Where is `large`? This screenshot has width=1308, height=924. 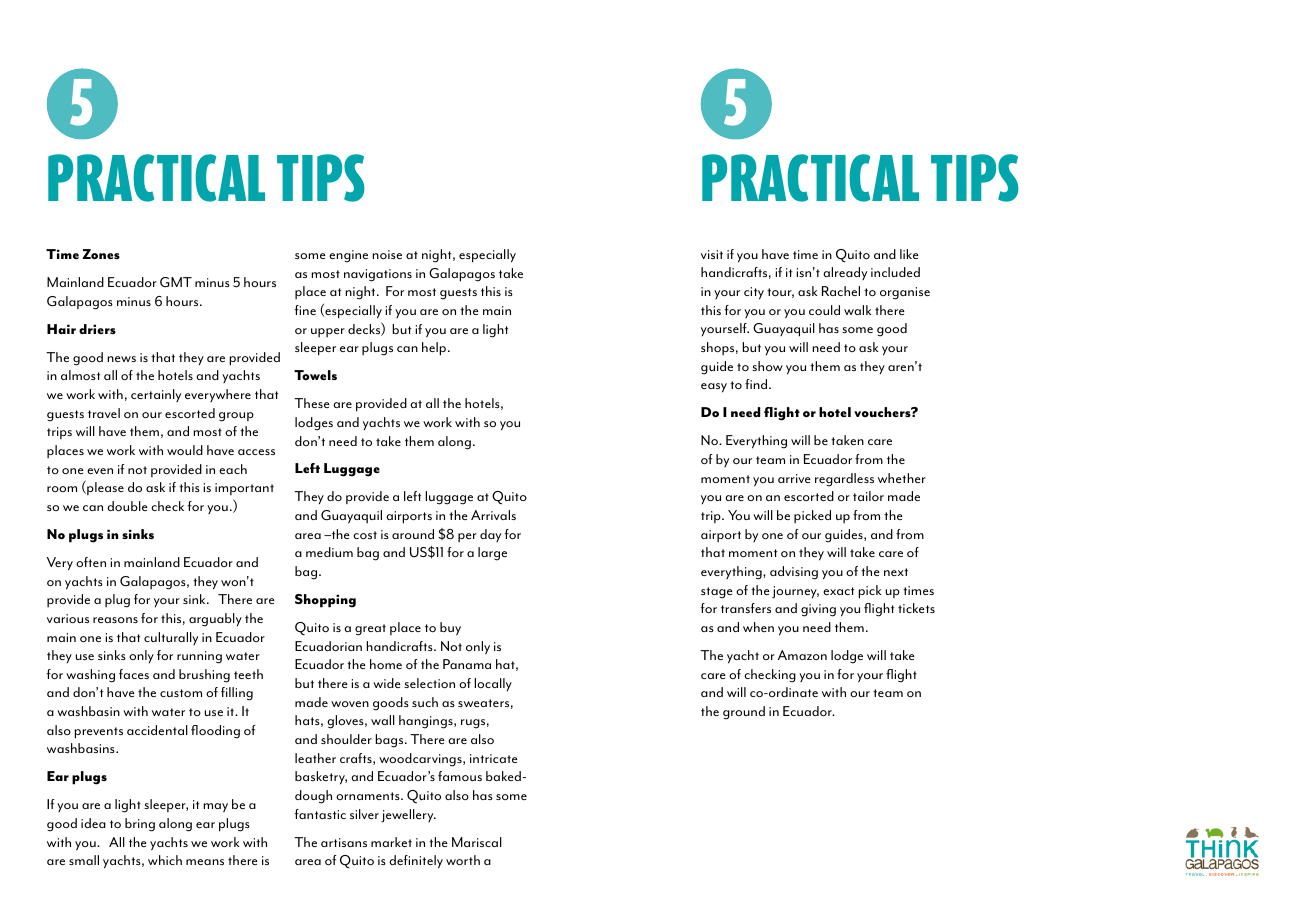 large is located at coordinates (492, 554).
